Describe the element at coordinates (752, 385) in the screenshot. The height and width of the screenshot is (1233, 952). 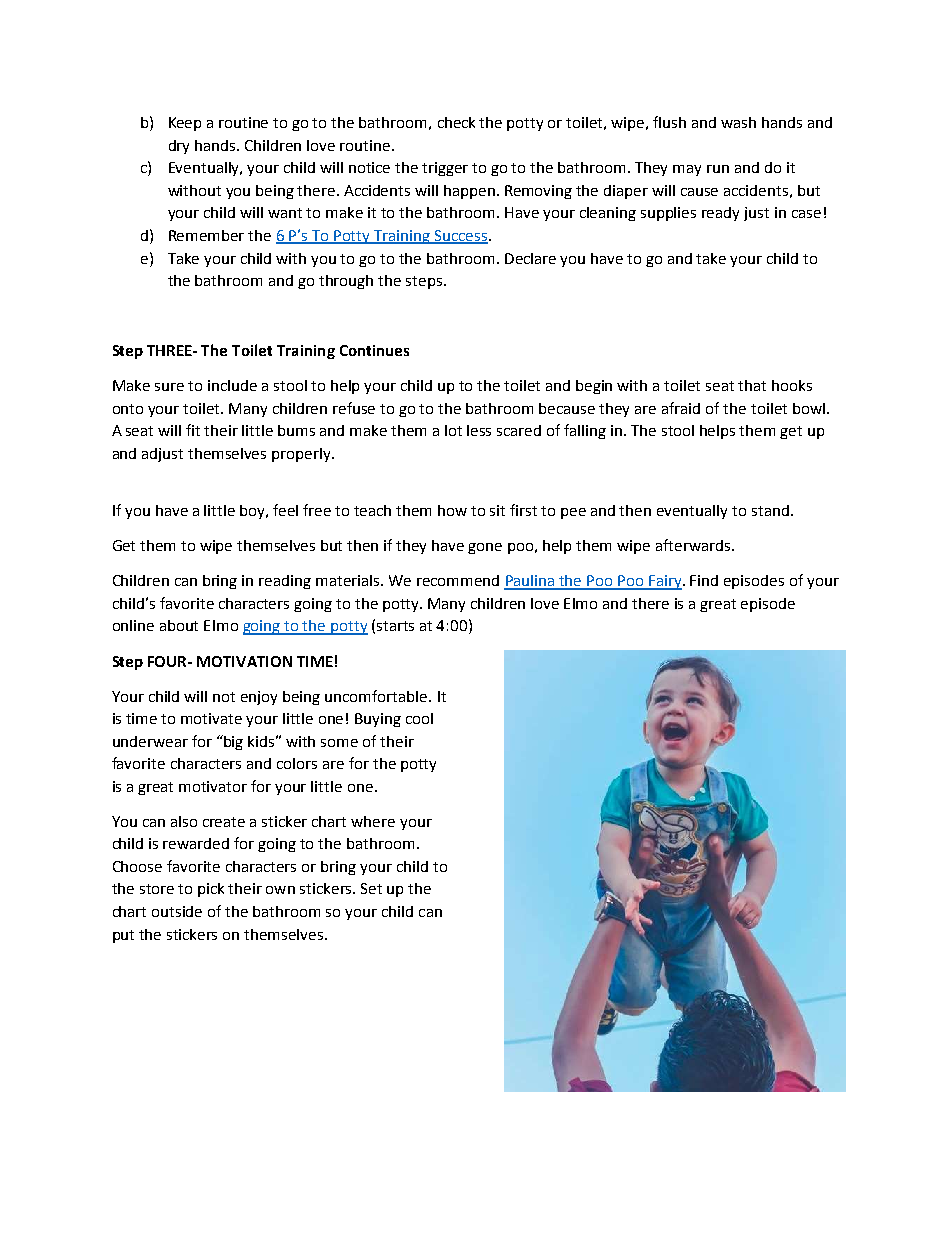
I see `that` at that location.
